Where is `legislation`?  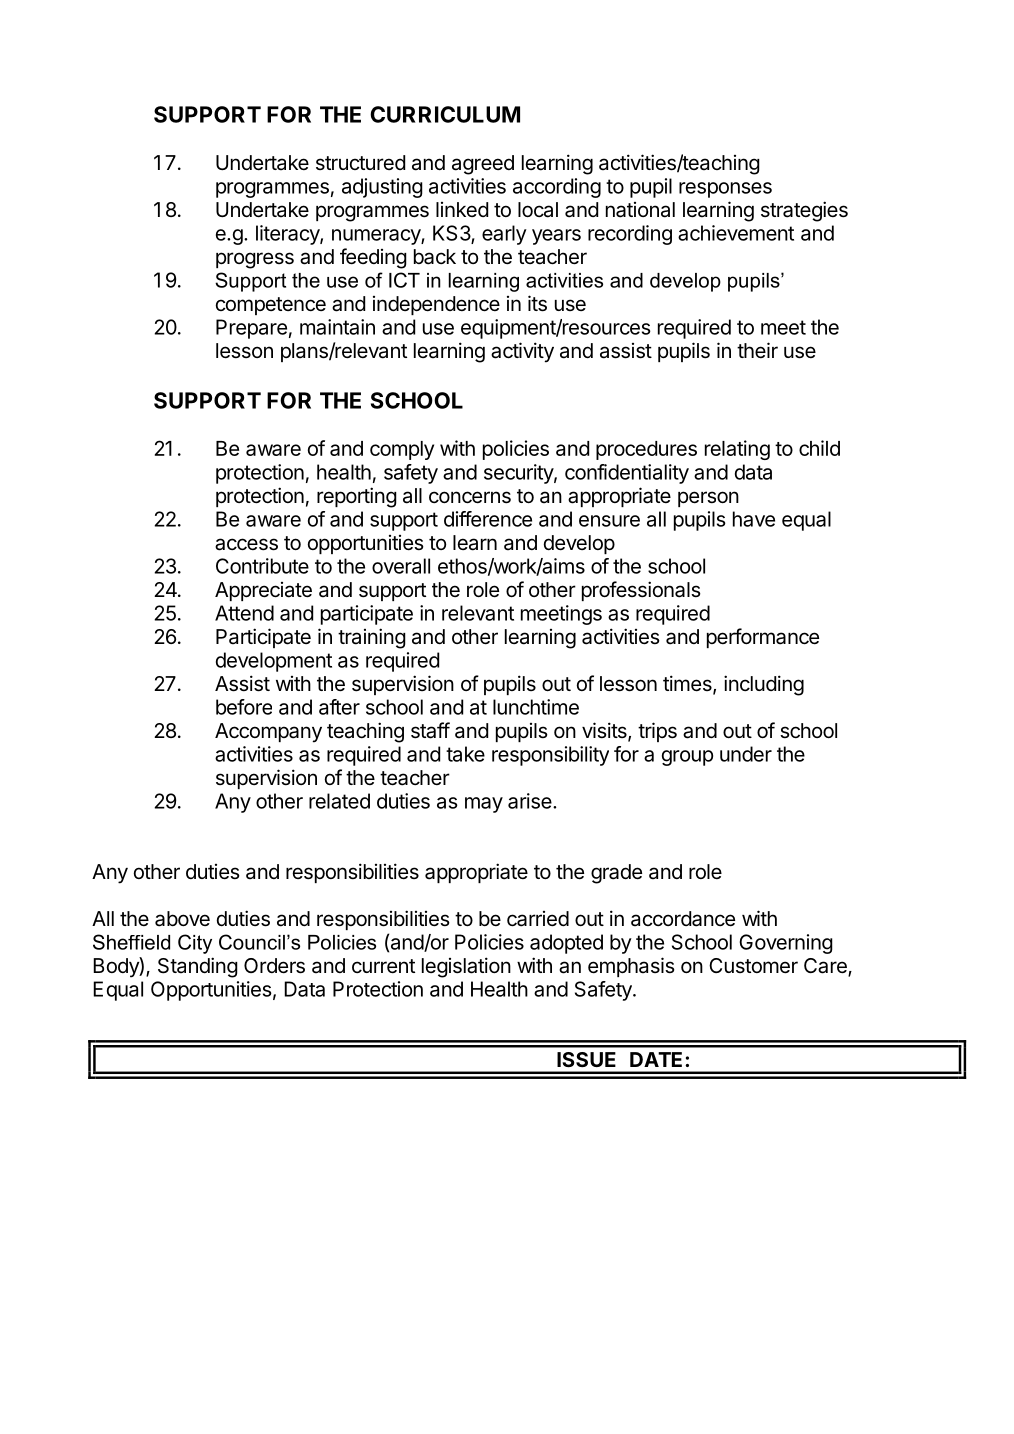 legislation is located at coordinates (466, 967).
